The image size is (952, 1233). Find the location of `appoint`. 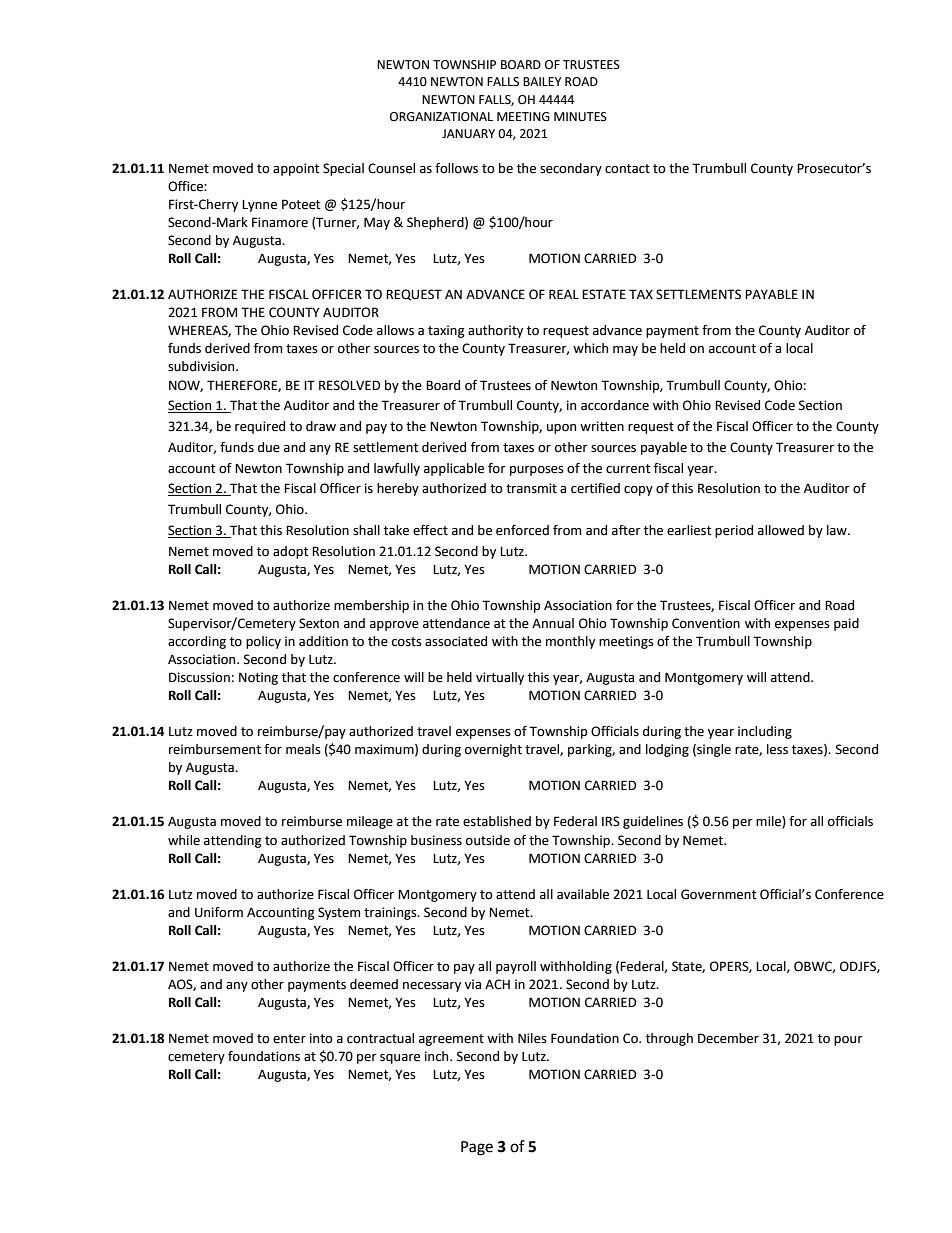

appoint is located at coordinates (296, 169).
